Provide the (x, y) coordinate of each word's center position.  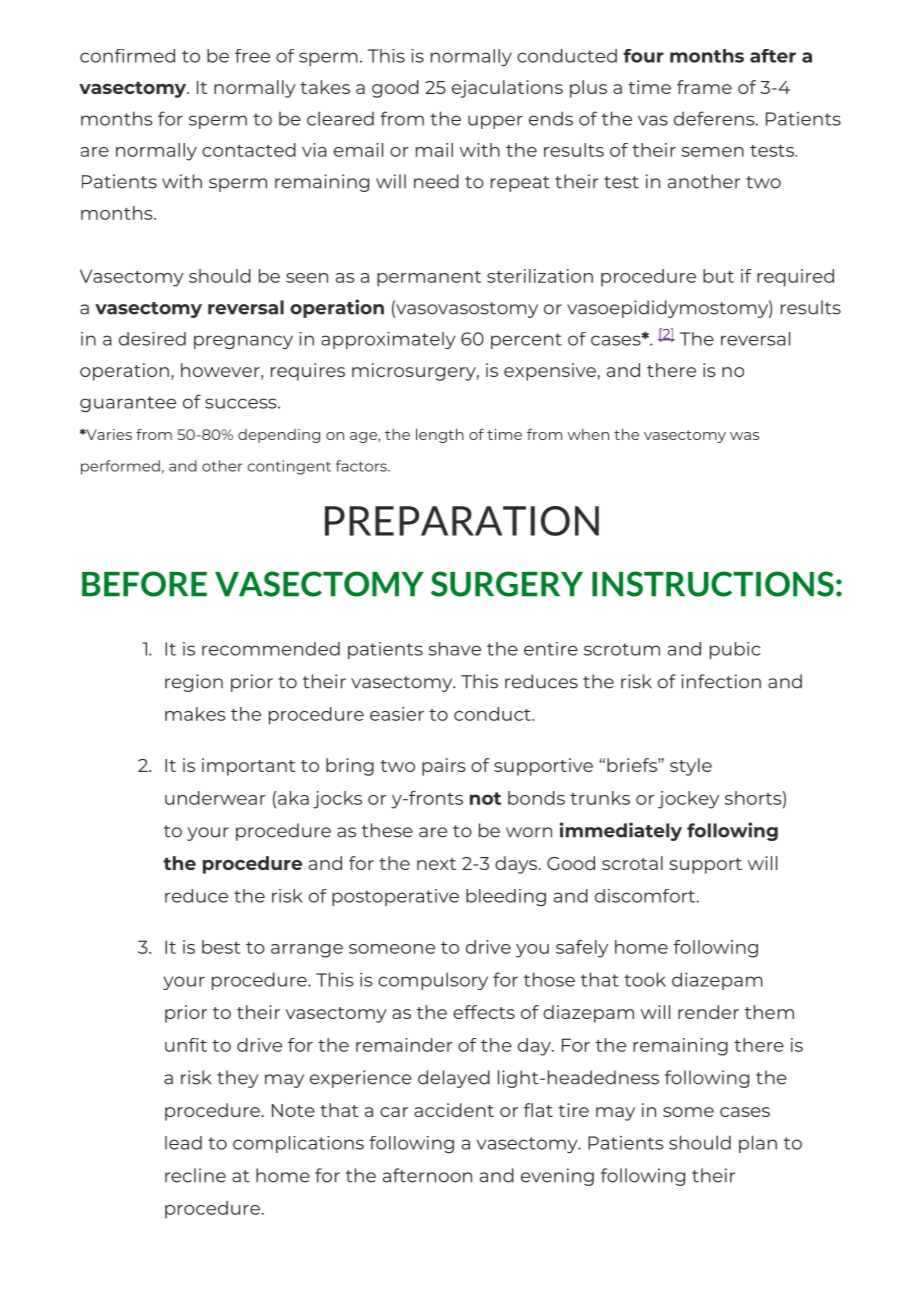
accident (454, 1110)
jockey (688, 800)
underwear (215, 798)
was (744, 436)
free (252, 56)
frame (704, 87)
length (440, 435)
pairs (443, 767)
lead (183, 1143)
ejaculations (507, 89)
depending (279, 436)
